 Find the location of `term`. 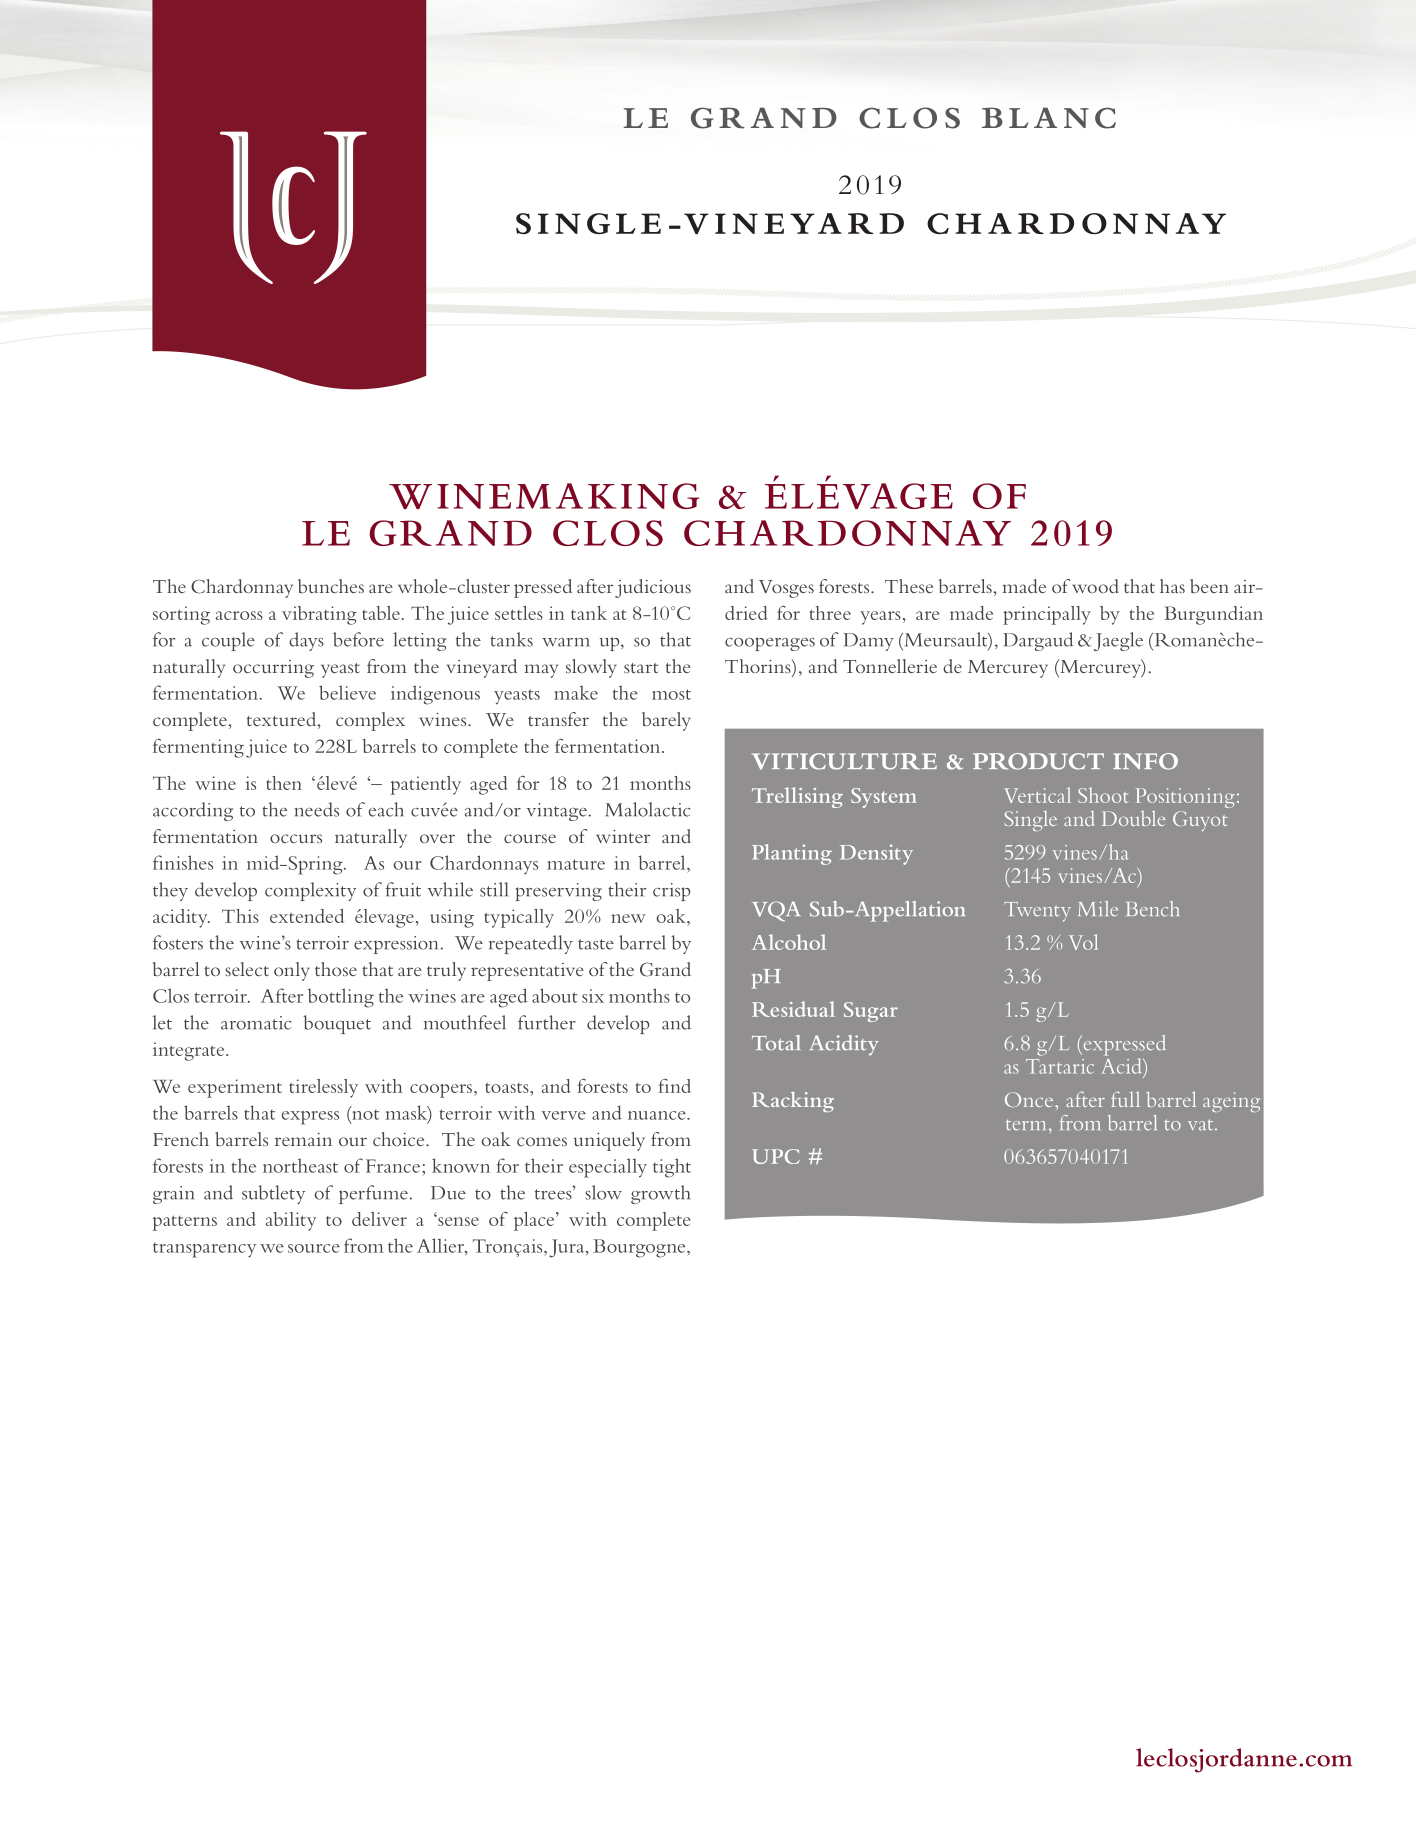

term is located at coordinates (1028, 1125).
